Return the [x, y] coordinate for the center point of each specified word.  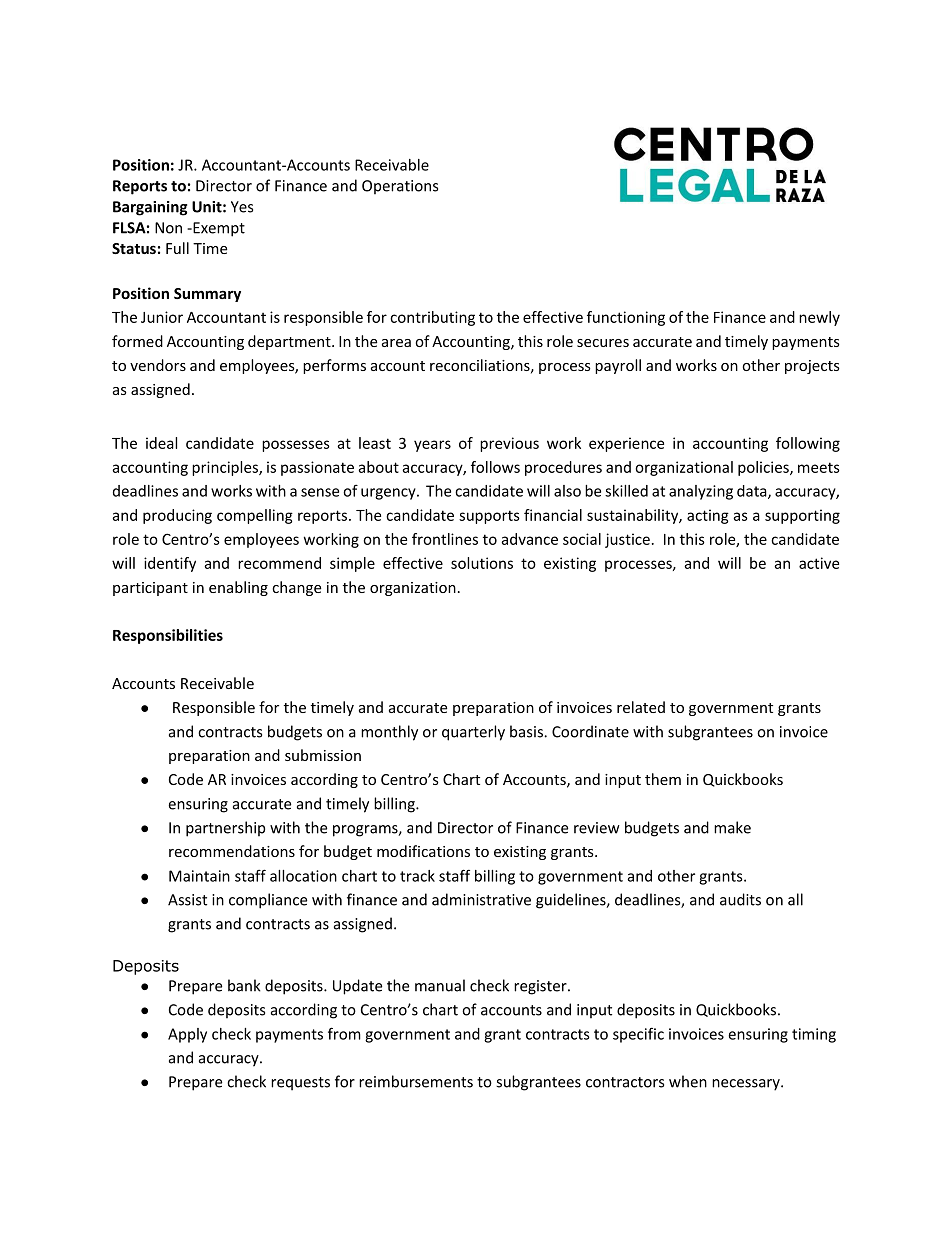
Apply [187, 1035]
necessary [747, 1085]
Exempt [218, 229]
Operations [400, 187]
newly [819, 318]
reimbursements [416, 1081]
